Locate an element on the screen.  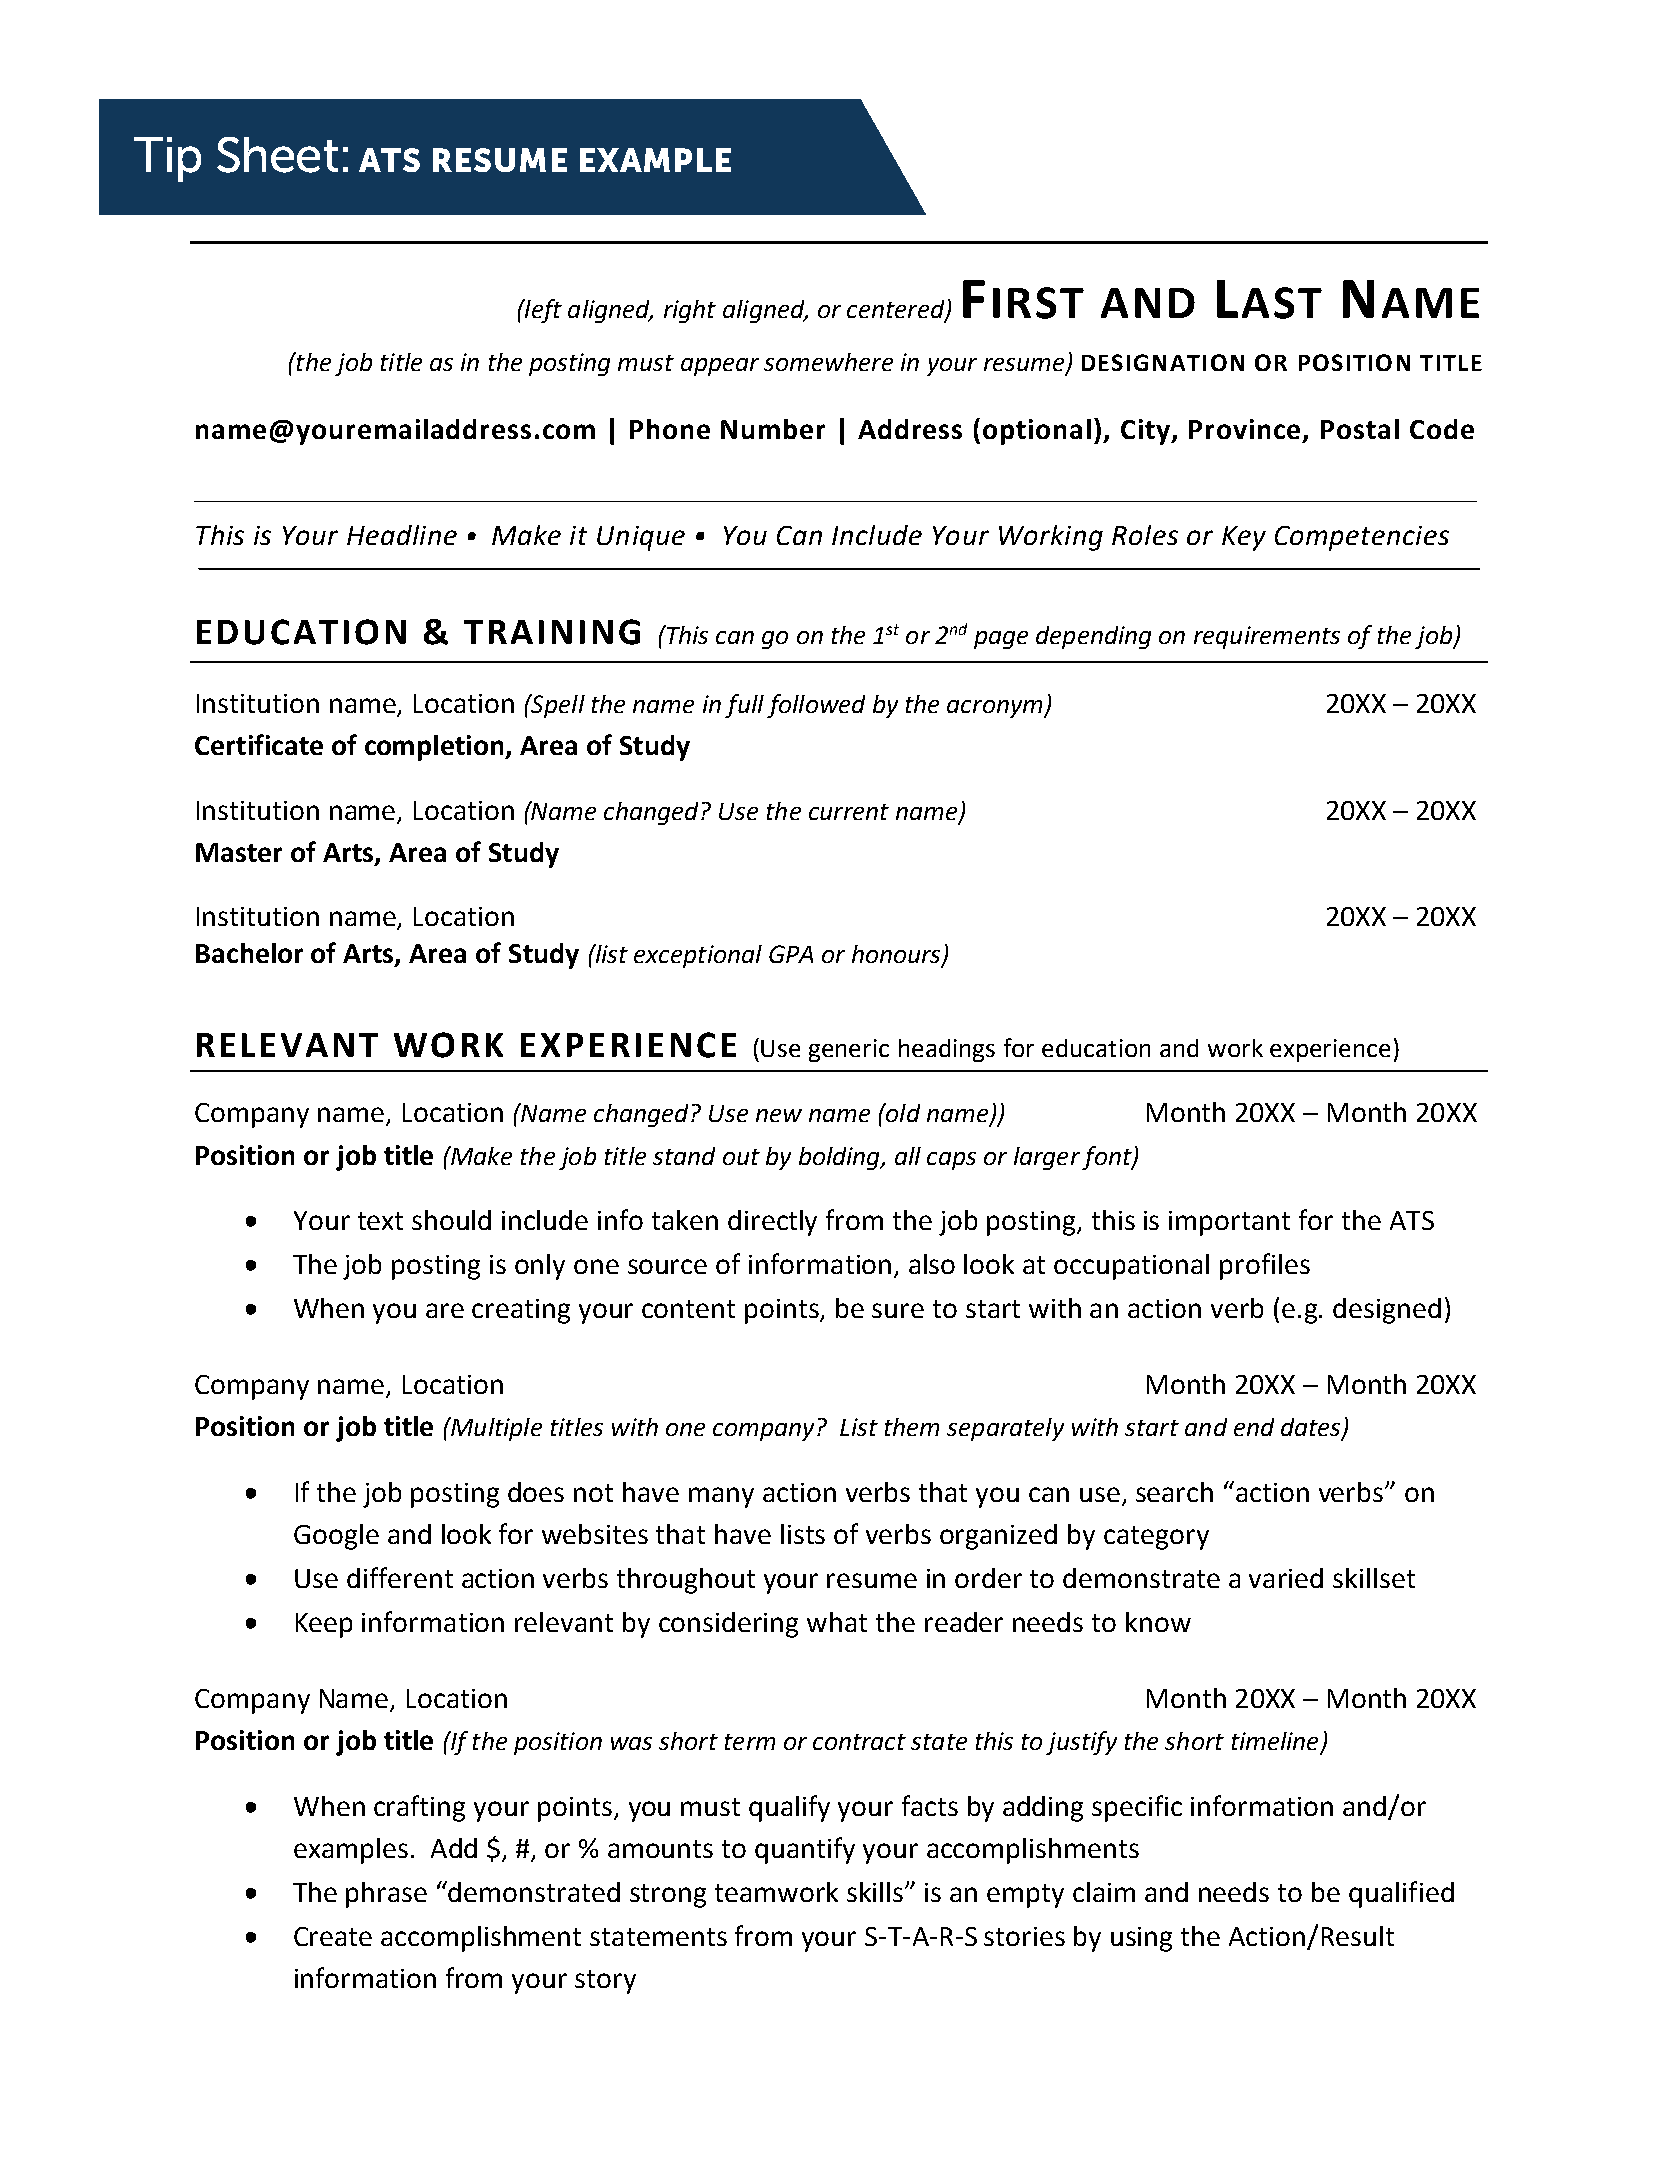
dates is located at coordinates (1312, 1428).
